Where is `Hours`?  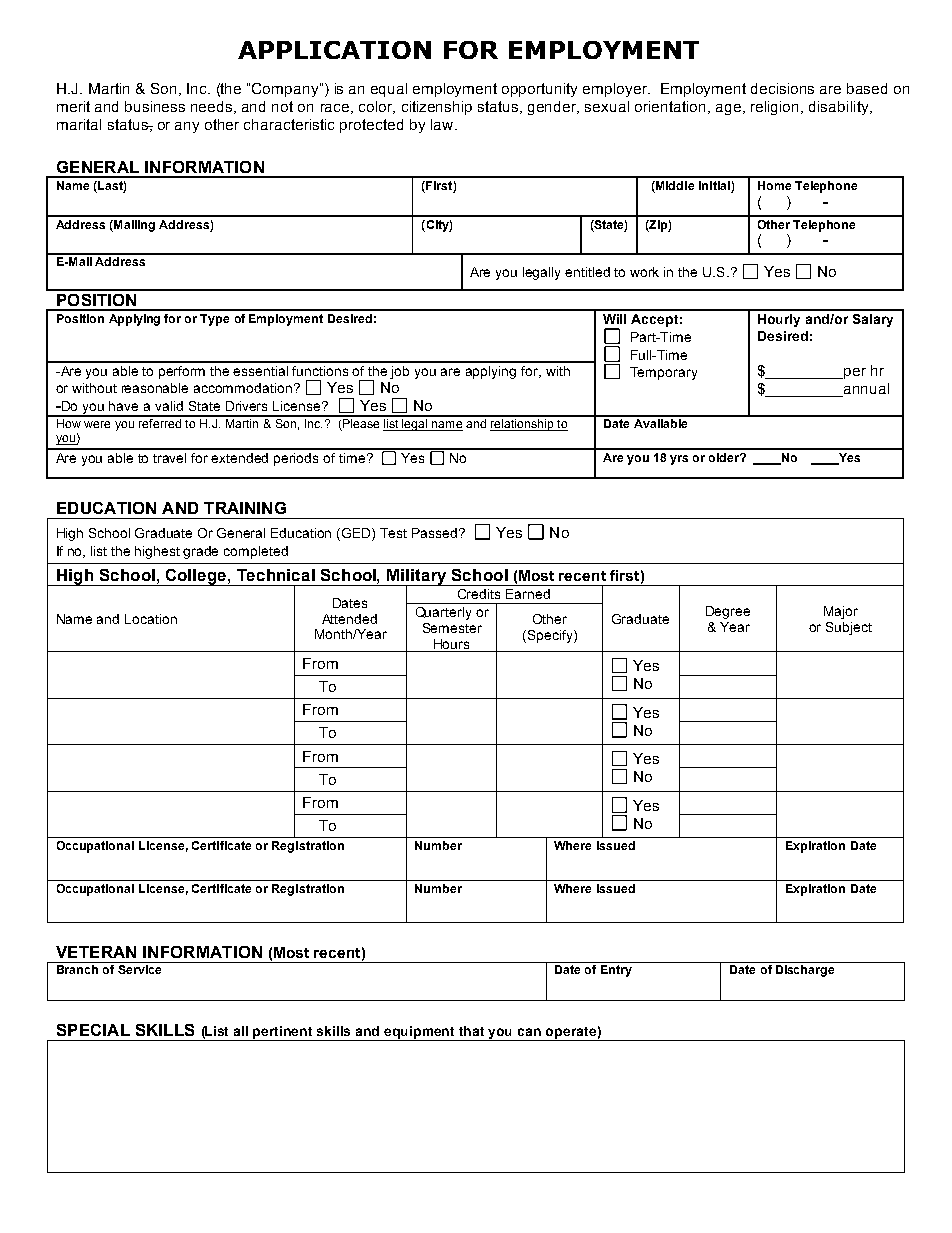 Hours is located at coordinates (451, 644).
